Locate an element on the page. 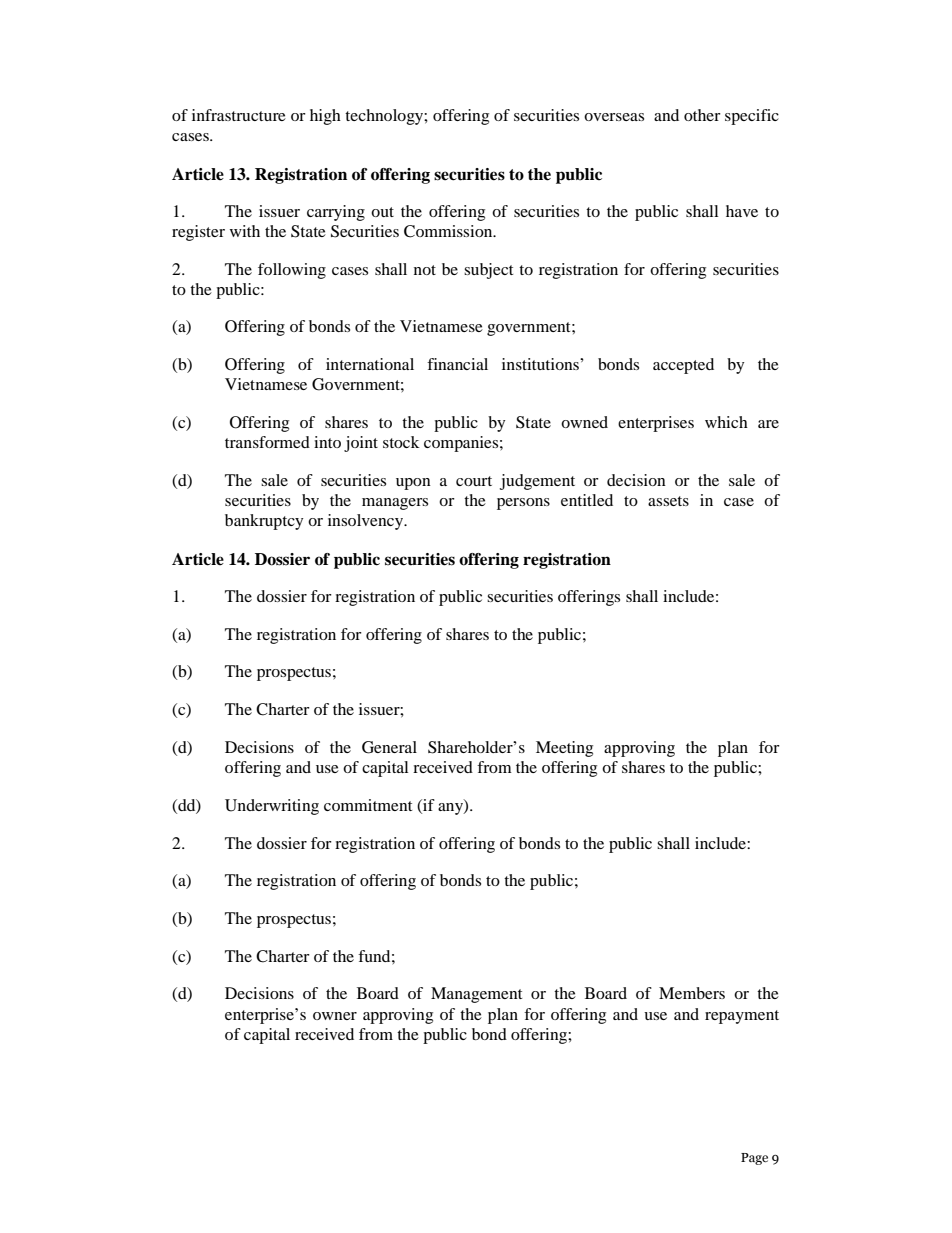 Image resolution: width=952 pixels, height=1233 pixels. court is located at coordinates (474, 481).
